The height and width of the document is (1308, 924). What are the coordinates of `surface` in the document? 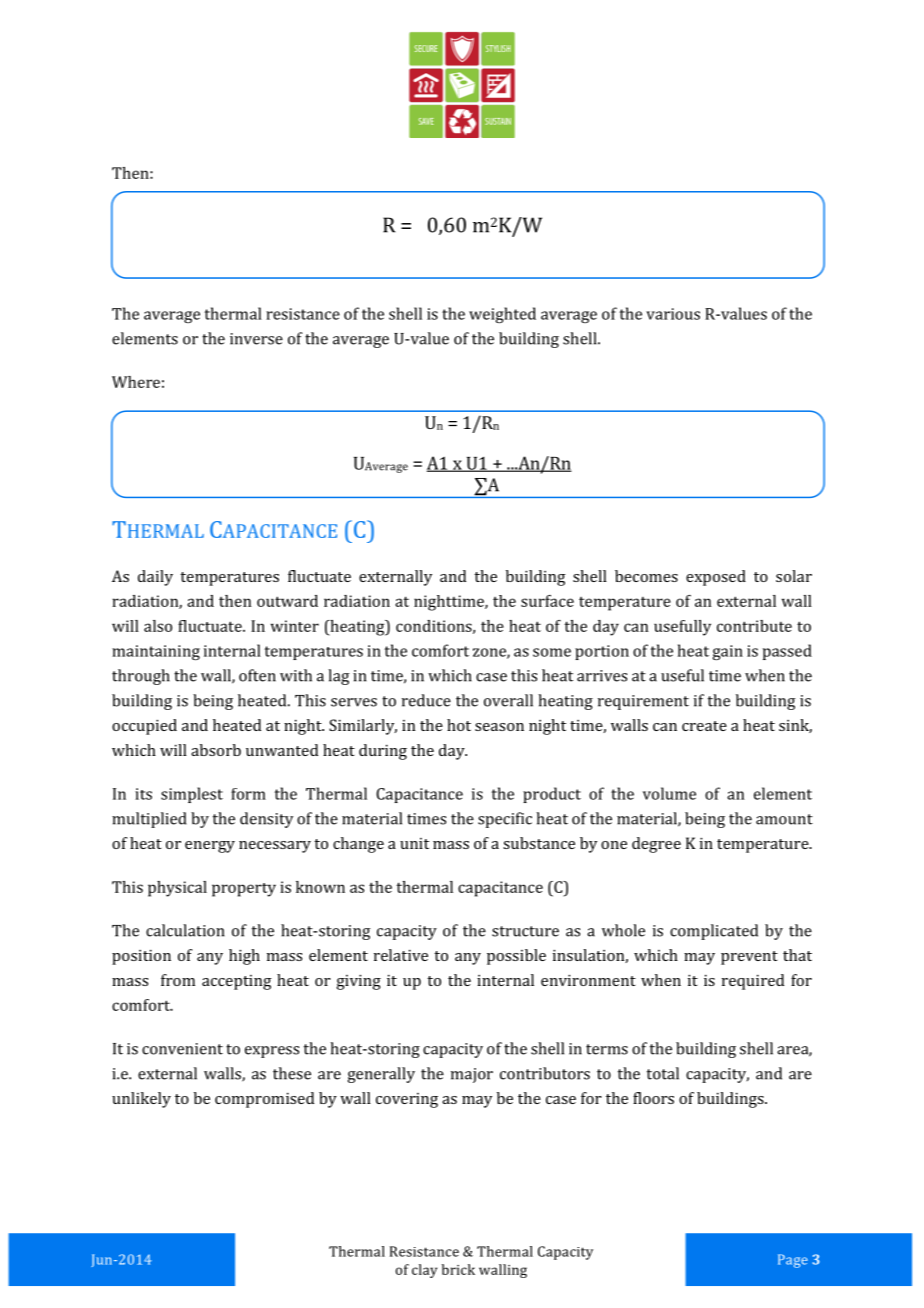 It's located at (547, 601).
